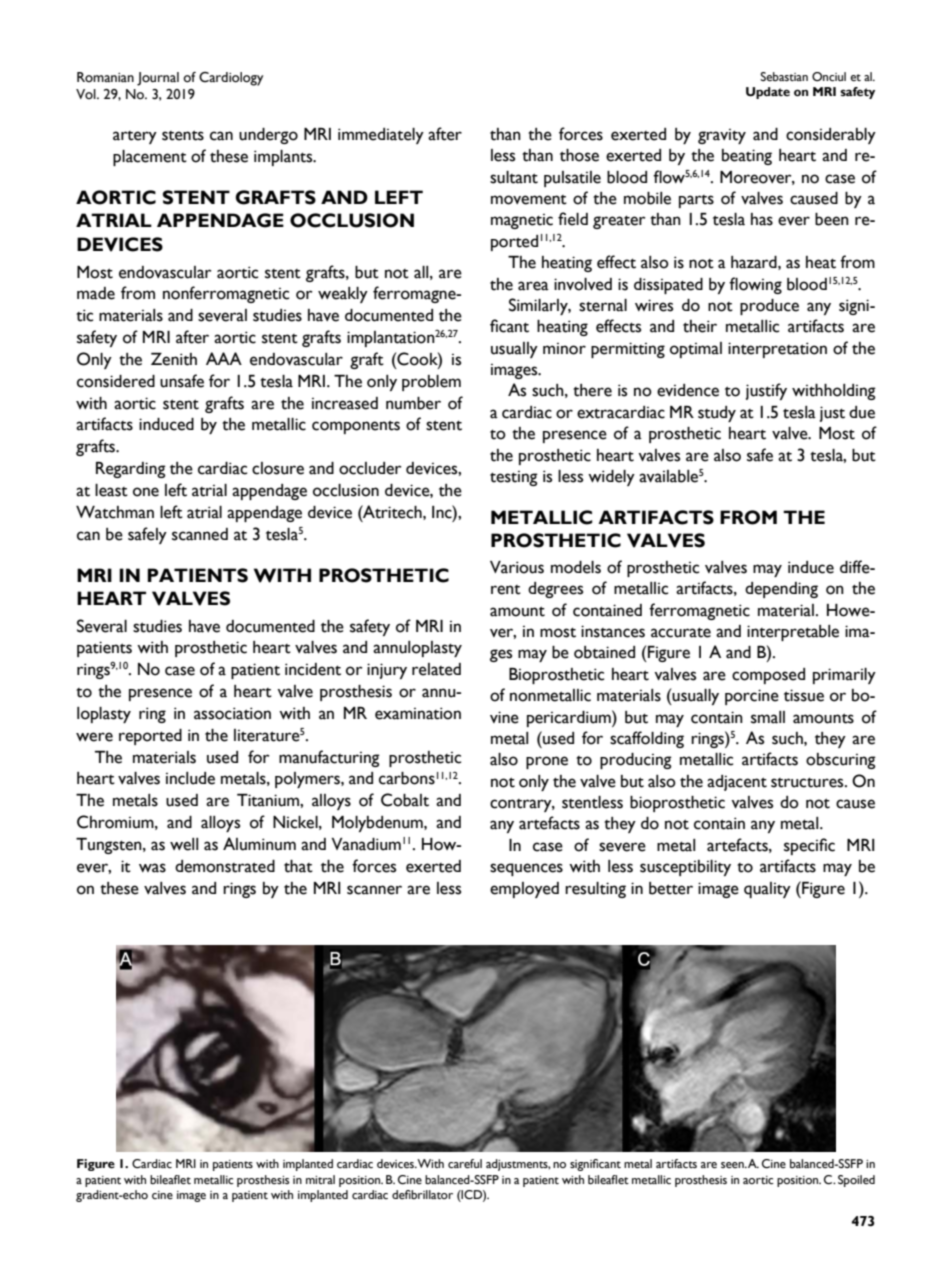 This image has height=1272, width=952. Describe the element at coordinates (320, 1179) in the image. I see `mitral` at that location.
